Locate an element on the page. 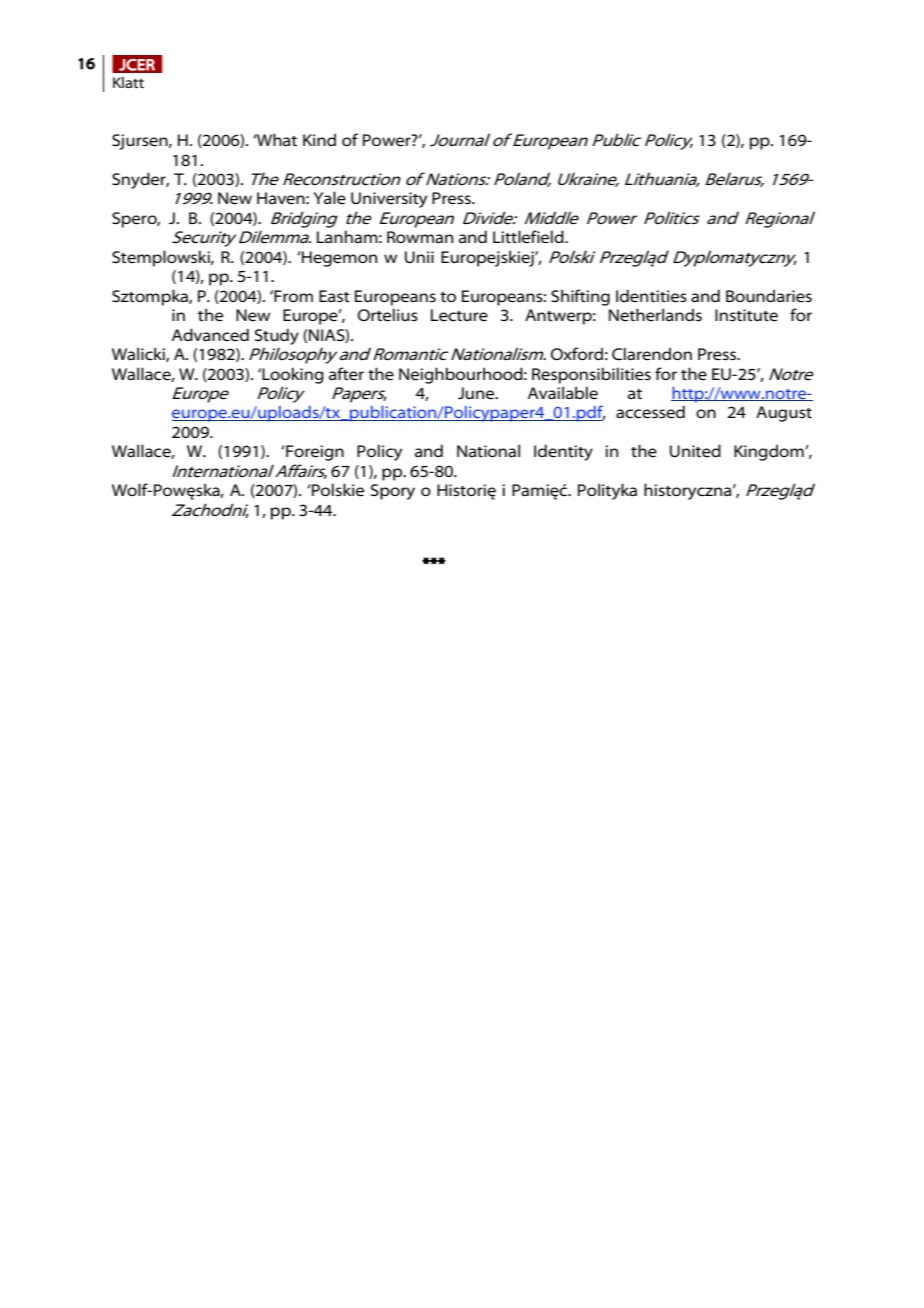 The width and height of the document is (924, 1308). after is located at coordinates (346, 374).
